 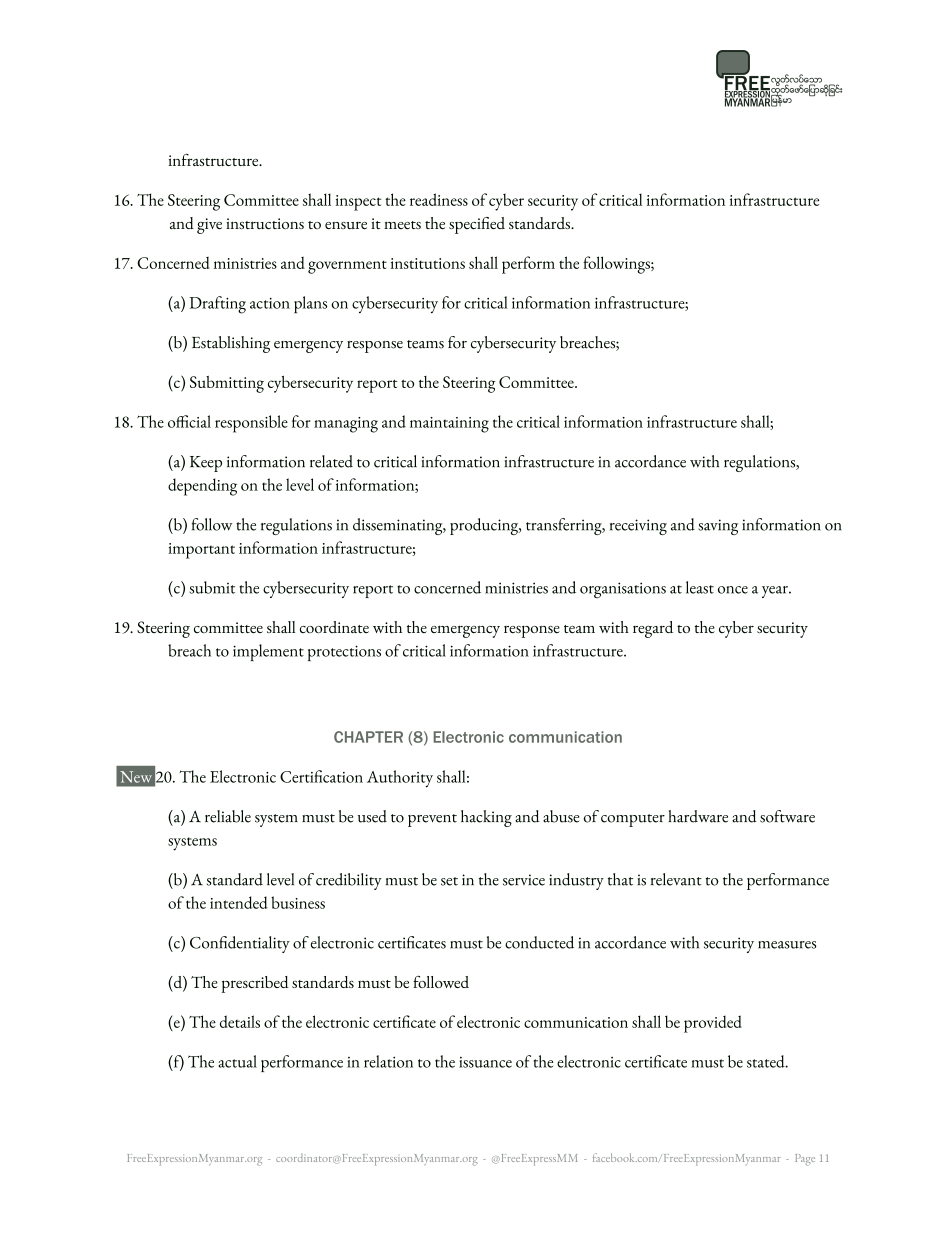 I want to click on maintaining, so click(x=449, y=425).
